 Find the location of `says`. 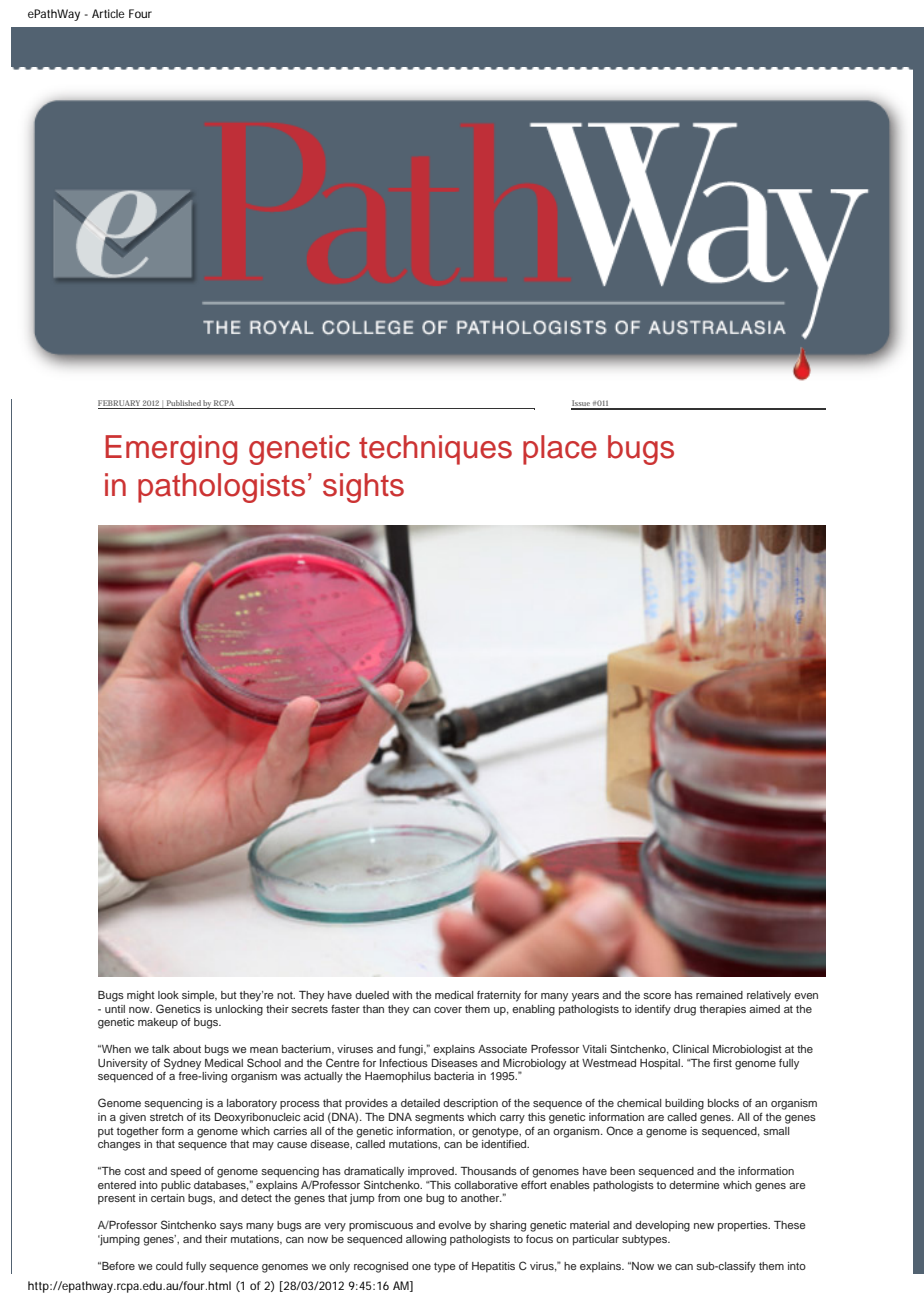

says is located at coordinates (231, 1227).
